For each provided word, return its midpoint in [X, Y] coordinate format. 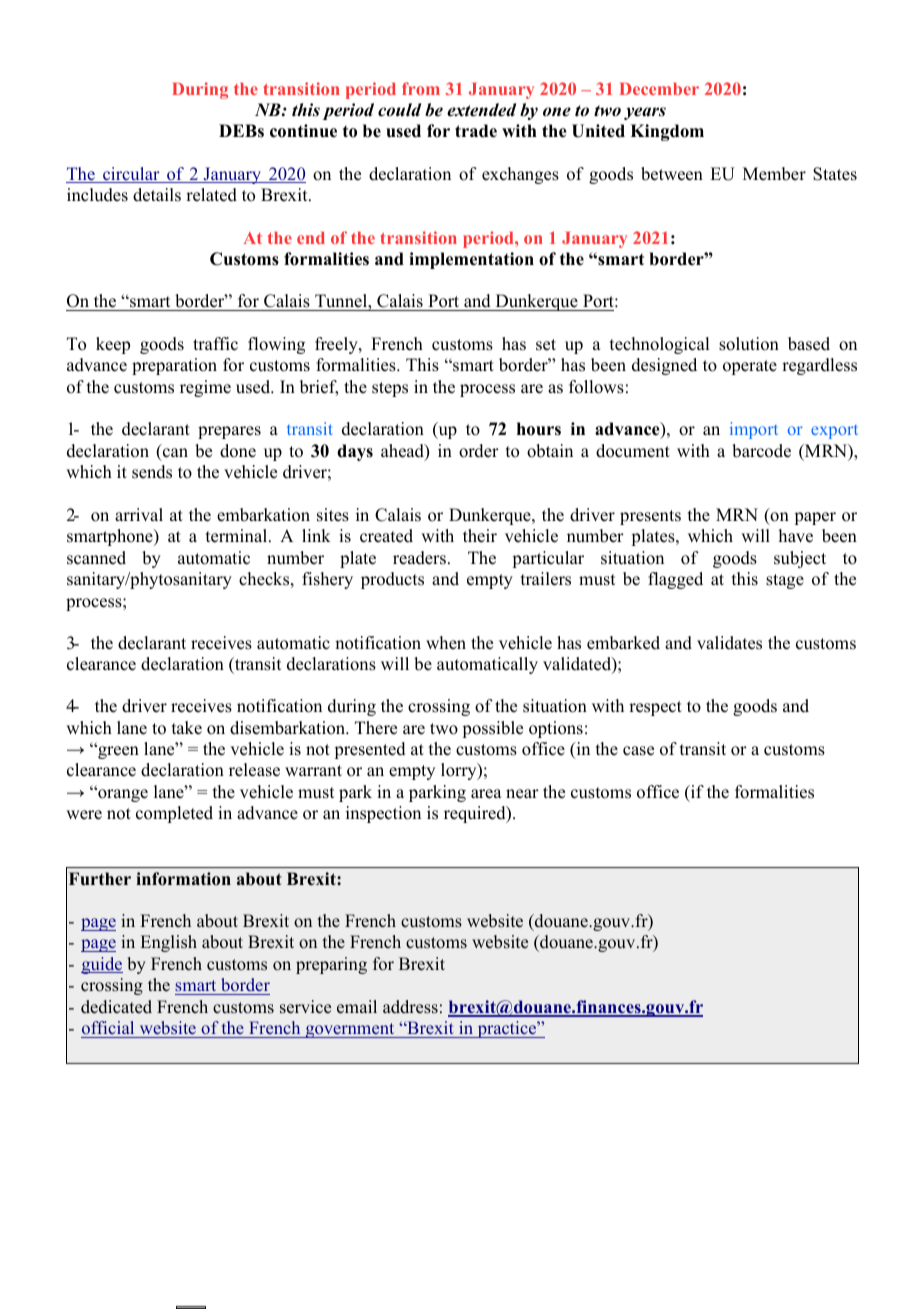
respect [655, 708]
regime [205, 388]
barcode [761, 451]
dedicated [116, 1007]
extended [482, 110]
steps [390, 389]
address [410, 1007]
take [187, 728]
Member [774, 174]
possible [492, 729]
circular [131, 175]
